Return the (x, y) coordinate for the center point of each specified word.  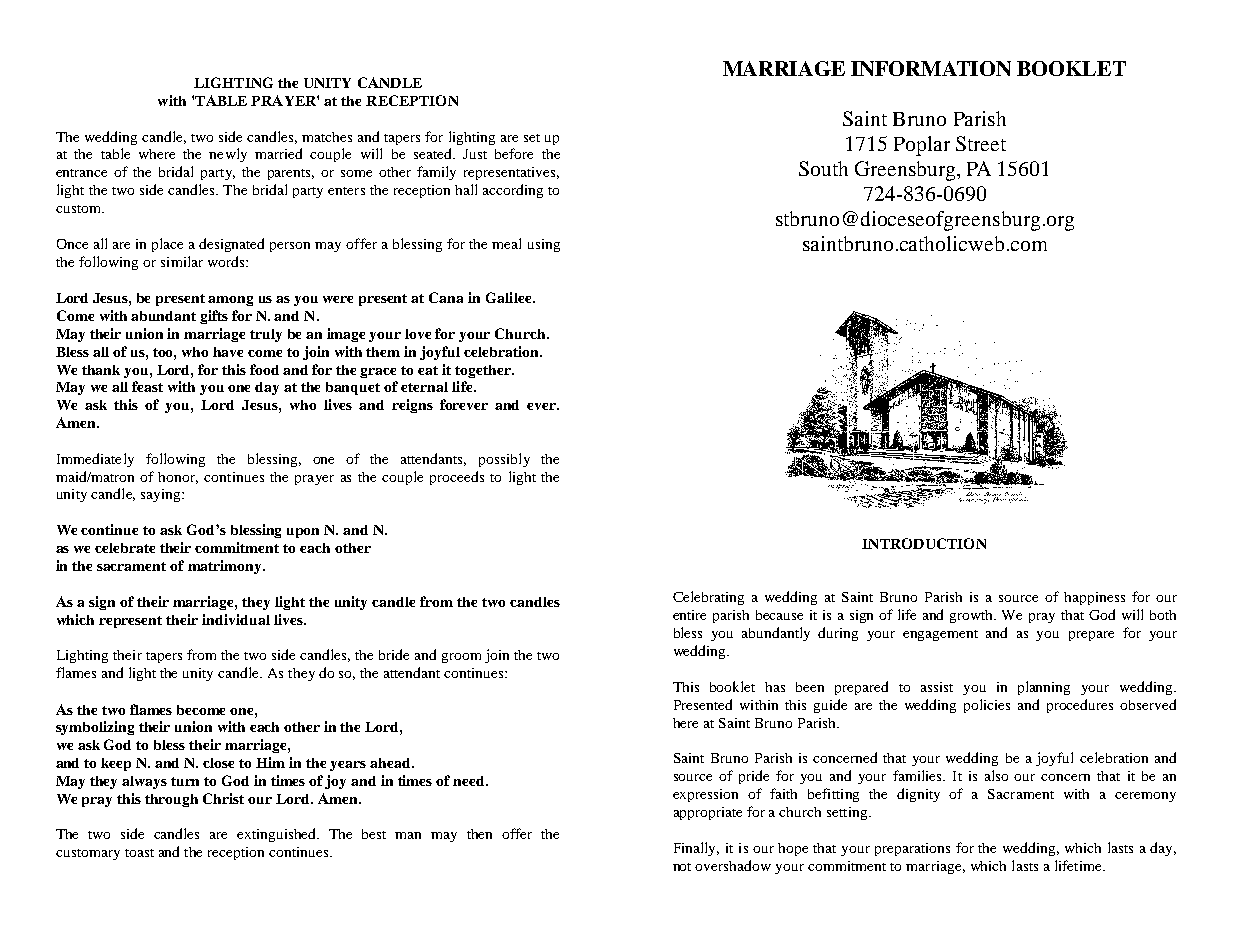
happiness (1094, 598)
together (484, 371)
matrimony (226, 567)
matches (327, 137)
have (228, 352)
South (823, 168)
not (682, 867)
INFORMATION (931, 68)
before (514, 153)
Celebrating (708, 598)
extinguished (278, 835)
